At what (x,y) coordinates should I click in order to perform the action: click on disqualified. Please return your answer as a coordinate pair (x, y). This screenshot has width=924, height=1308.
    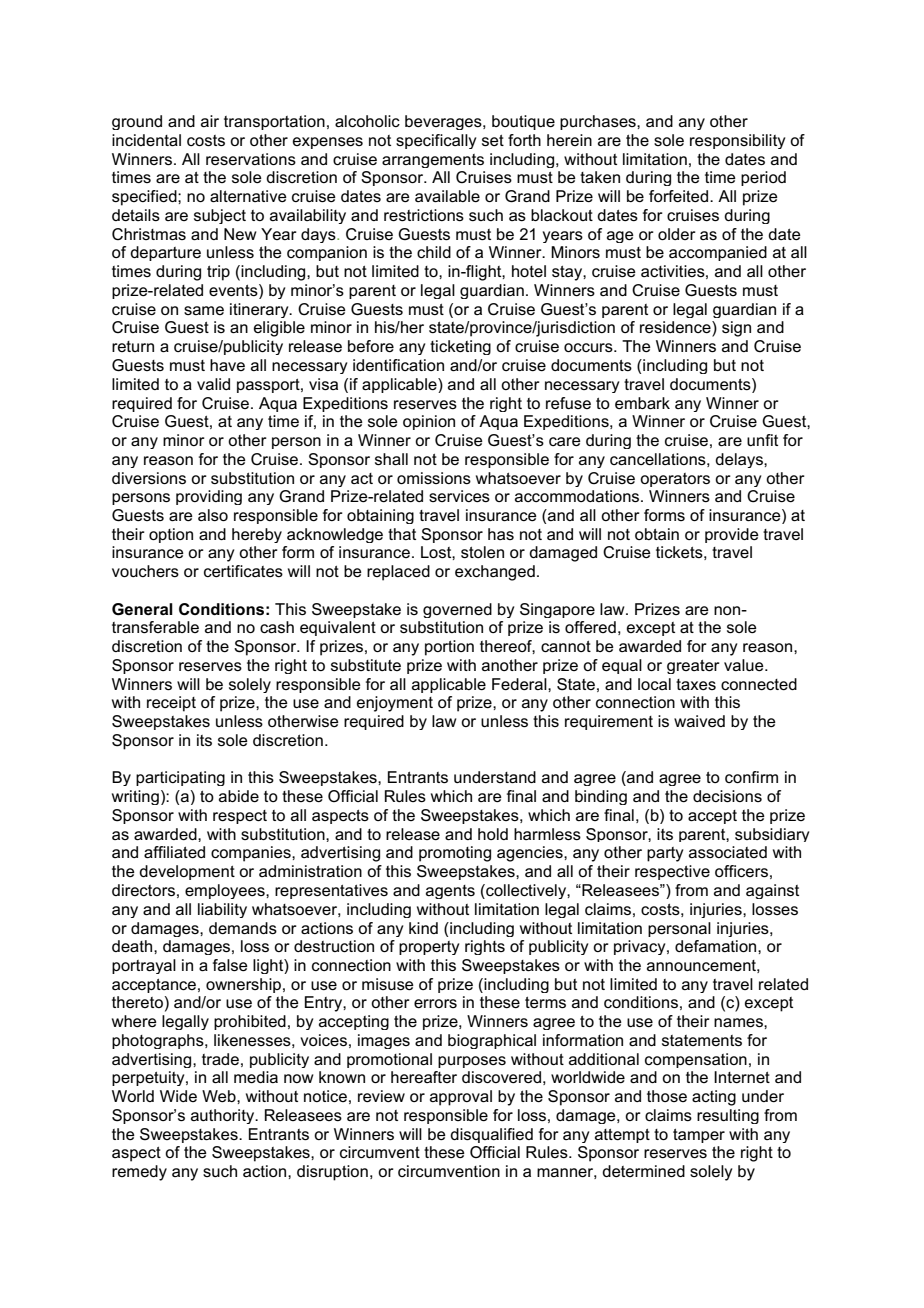
    Looking at the image, I should click on (491, 1135).
